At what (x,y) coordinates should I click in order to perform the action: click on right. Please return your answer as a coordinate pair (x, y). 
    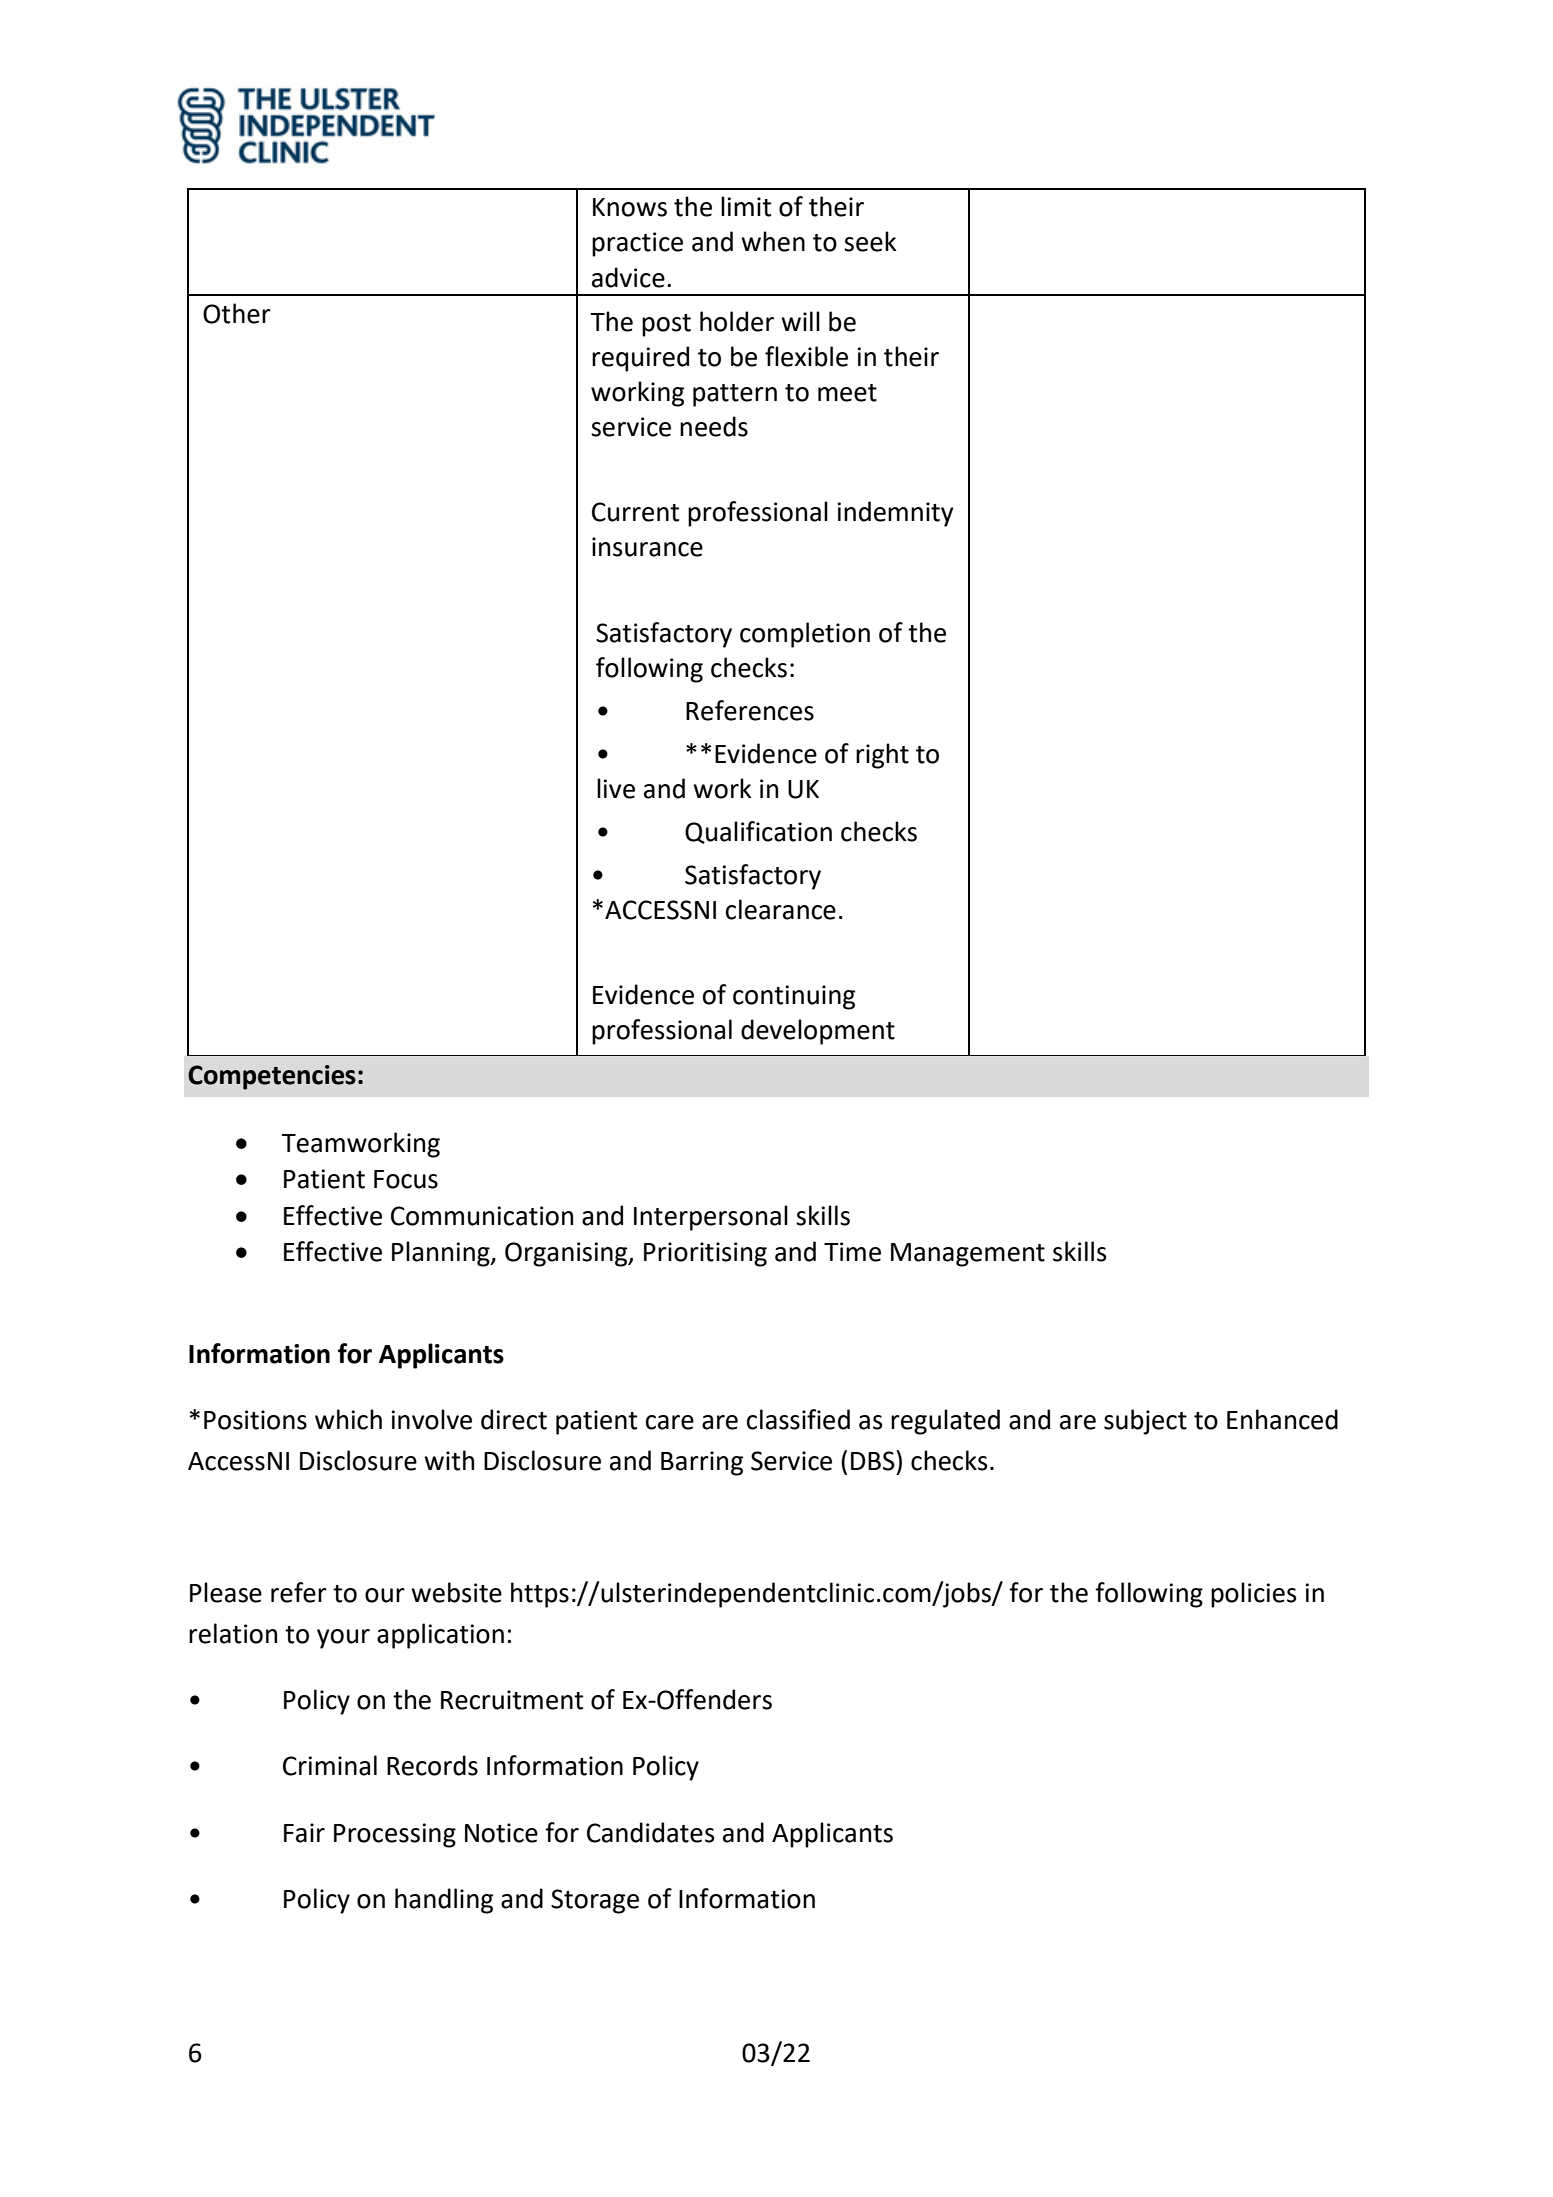
    Looking at the image, I should click on (882, 756).
